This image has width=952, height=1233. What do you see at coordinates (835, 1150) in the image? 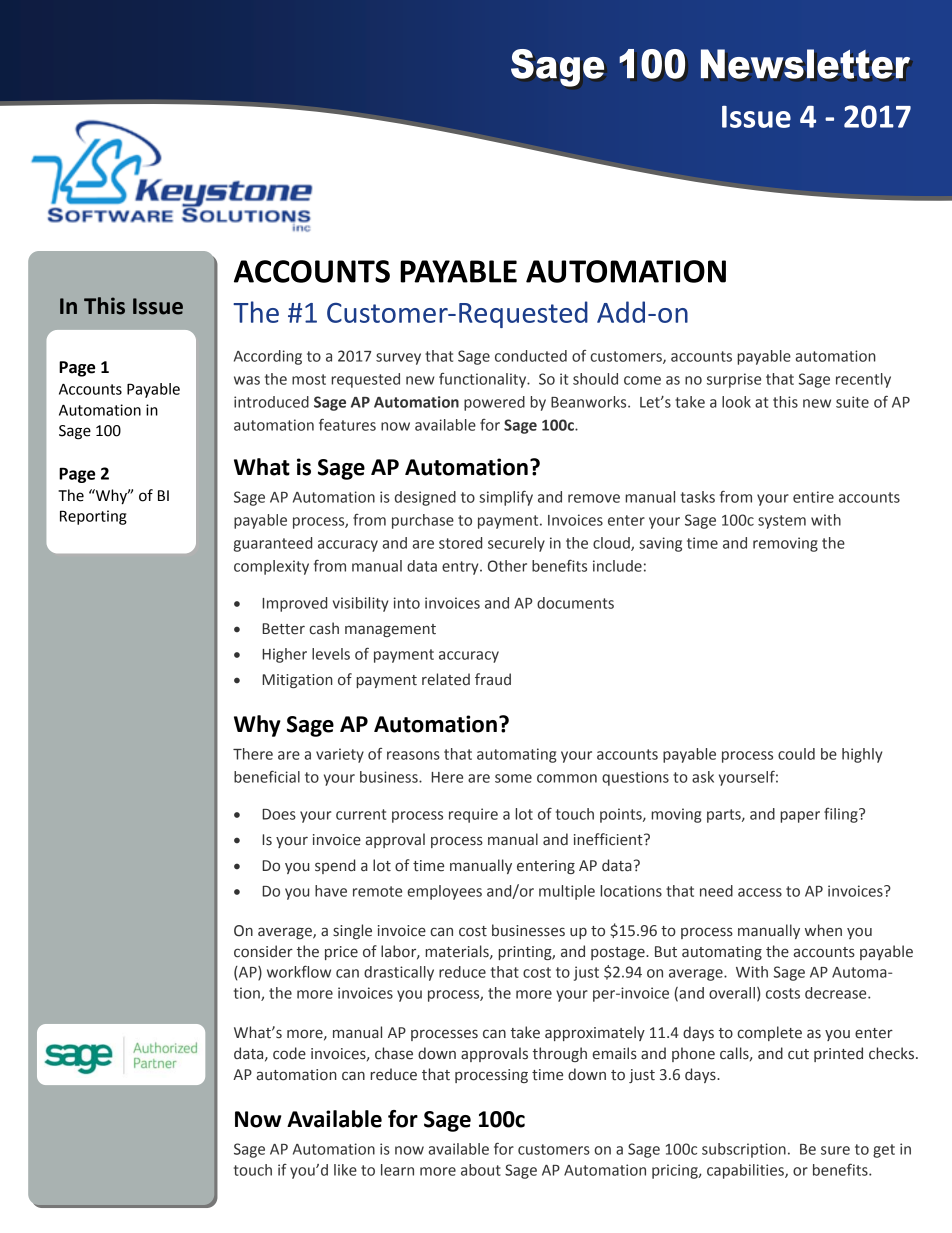
I see `sure` at bounding box center [835, 1150].
